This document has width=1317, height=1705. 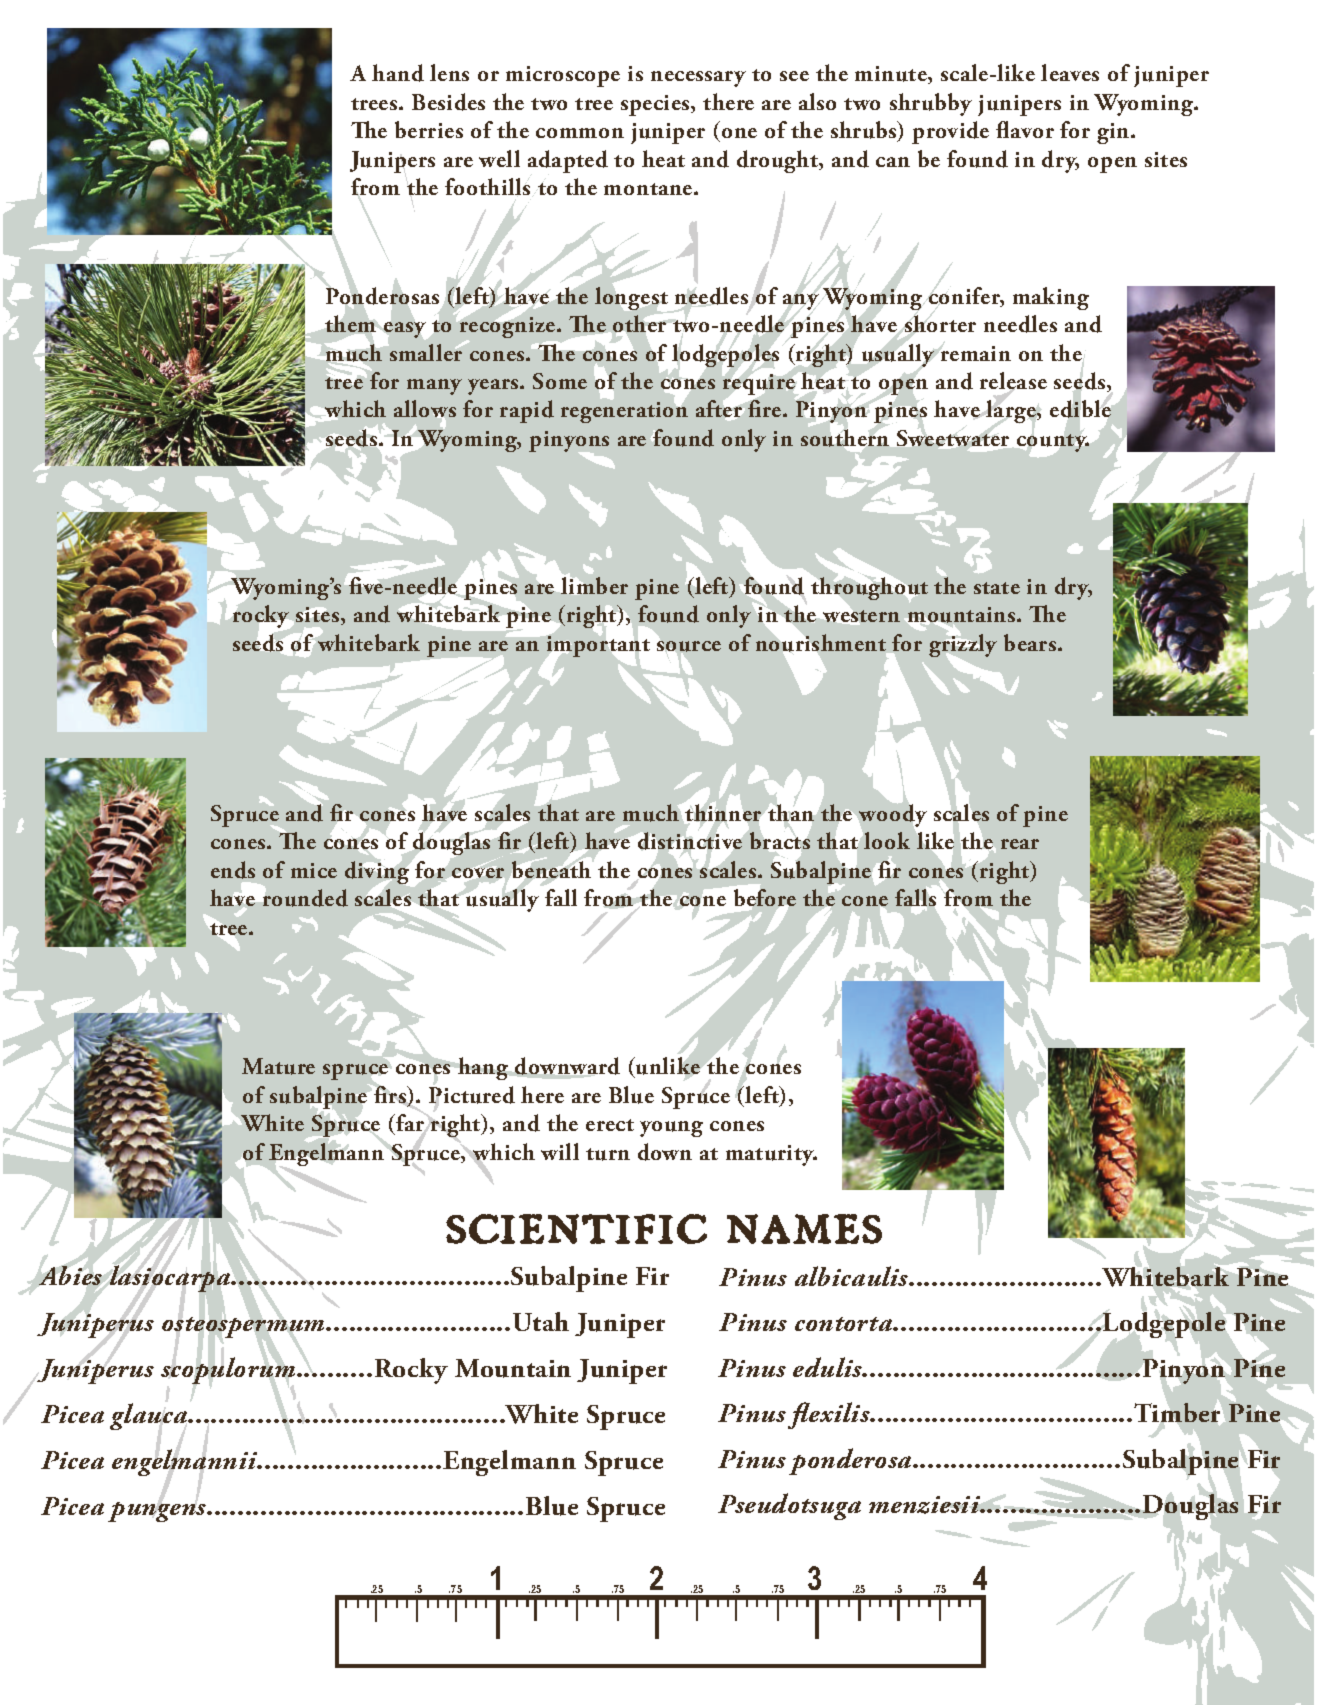 I want to click on Pictured, so click(x=472, y=1095).
